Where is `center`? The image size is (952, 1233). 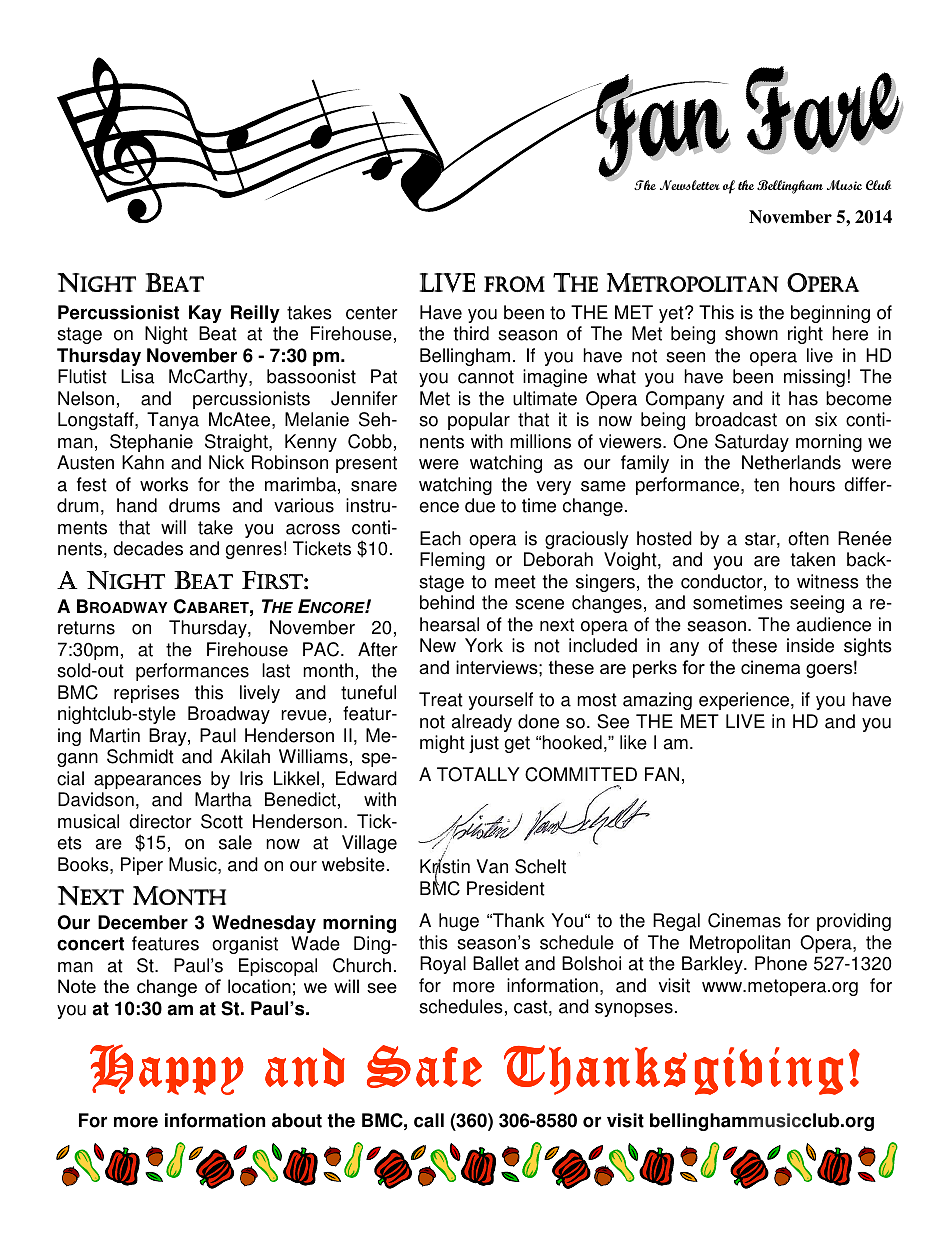
center is located at coordinates (372, 313).
